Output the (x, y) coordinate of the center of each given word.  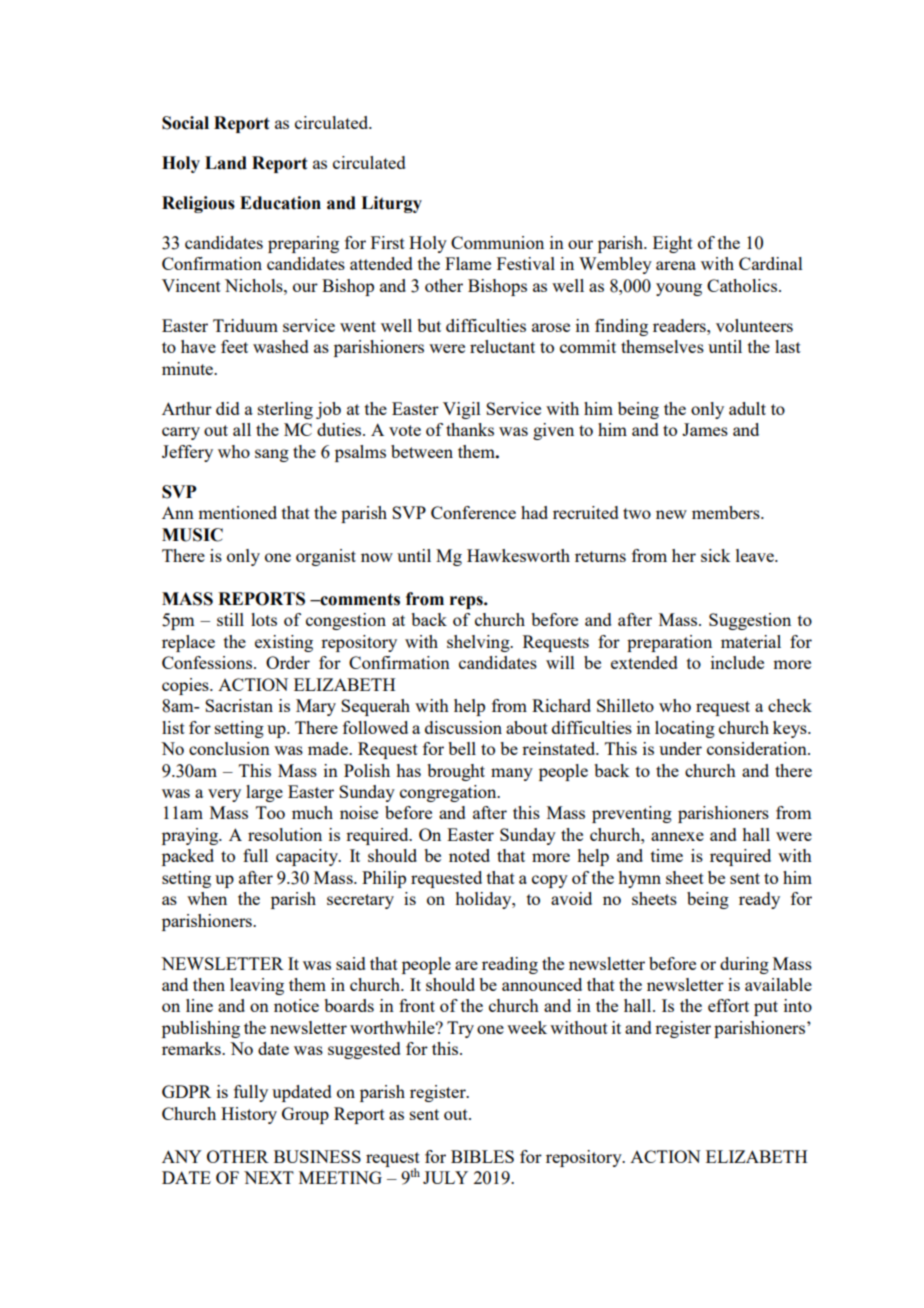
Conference (473, 512)
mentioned (237, 512)
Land (226, 163)
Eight (673, 244)
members (727, 512)
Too (270, 812)
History (249, 1115)
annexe (677, 836)
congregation (449, 793)
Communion (497, 242)
